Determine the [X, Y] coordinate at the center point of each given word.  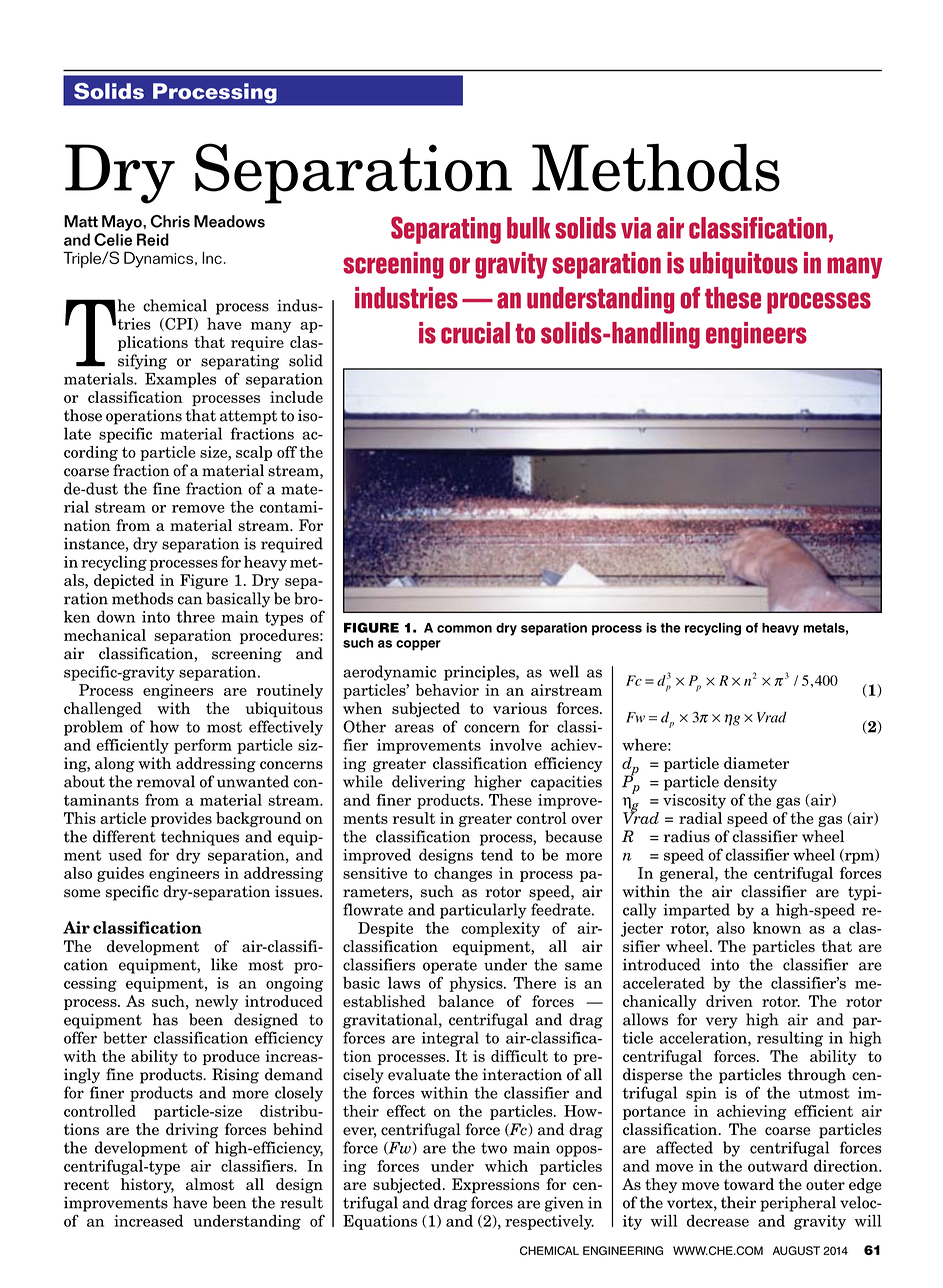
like [224, 964]
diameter [756, 763]
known [777, 928]
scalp [254, 453]
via [636, 228]
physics [477, 984]
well [564, 671]
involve [516, 745]
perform [203, 746]
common [464, 629]
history [147, 1185]
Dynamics [158, 260]
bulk [528, 228]
